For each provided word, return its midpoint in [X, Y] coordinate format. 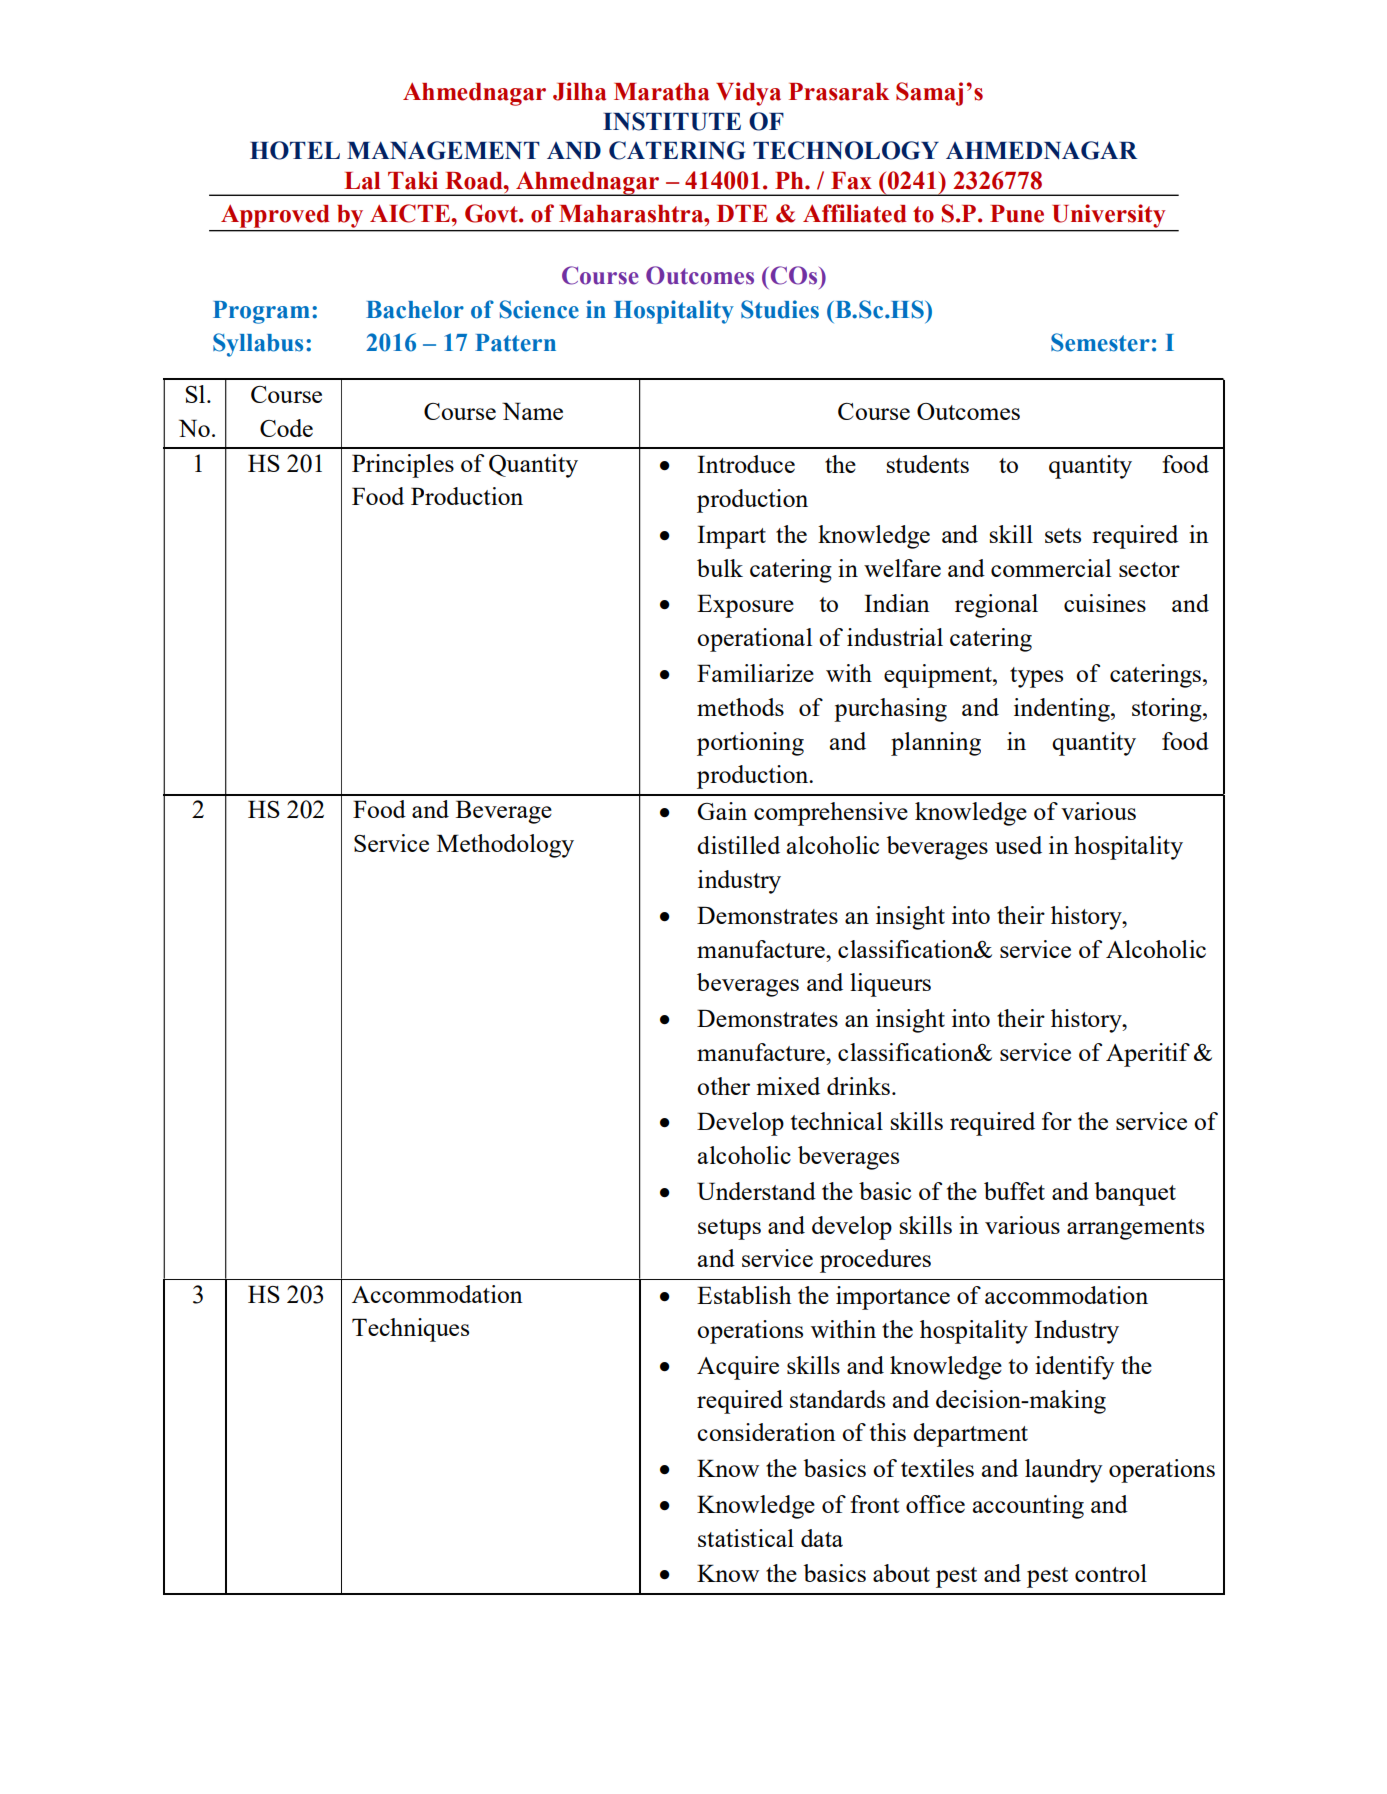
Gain [722, 811]
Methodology [505, 846]
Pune [1017, 214]
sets [1063, 535]
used [1018, 845]
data [822, 1538]
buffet [1014, 1191]
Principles [403, 466]
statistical [746, 1538]
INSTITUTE [672, 121]
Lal [362, 181]
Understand [756, 1191]
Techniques [410, 1330]
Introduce [746, 464]
